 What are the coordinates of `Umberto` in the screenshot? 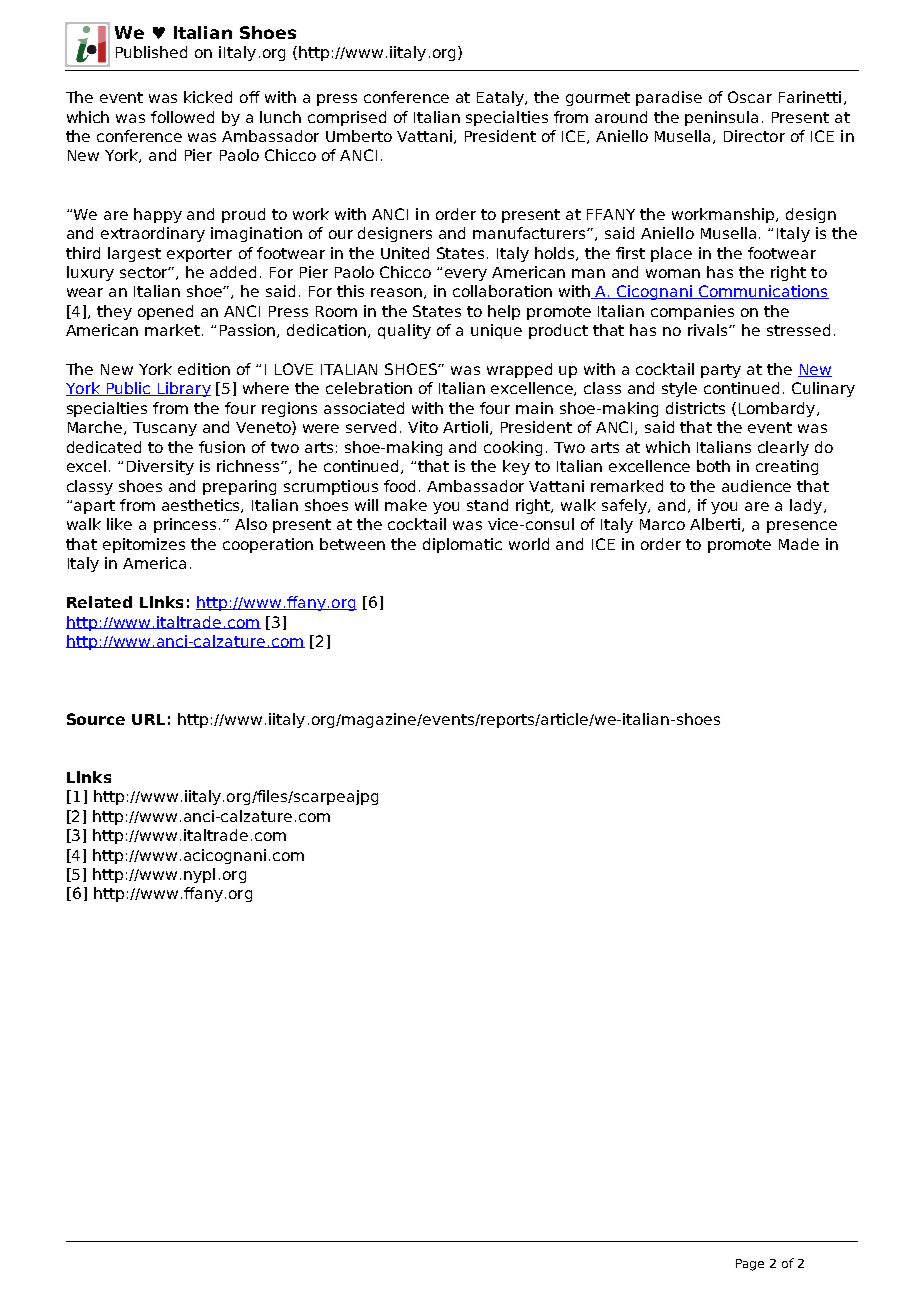 It's located at (359, 136).
